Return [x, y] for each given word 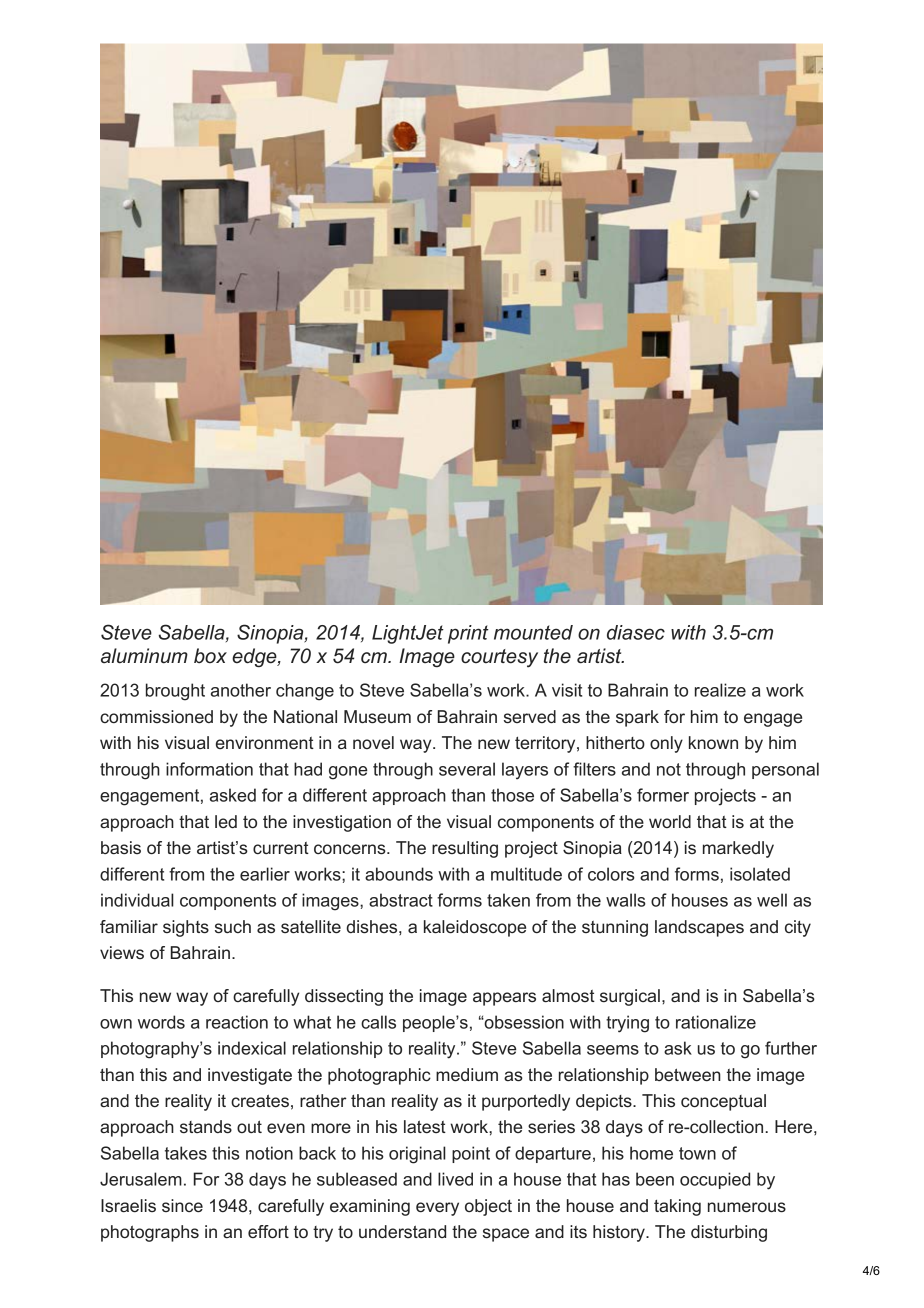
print [468, 634]
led [226, 821]
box [210, 655]
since [182, 1205]
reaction [237, 1022]
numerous [747, 1207]
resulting [465, 849]
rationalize [716, 1022]
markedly [738, 849]
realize [720, 690]
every [437, 1209]
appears [504, 999]
